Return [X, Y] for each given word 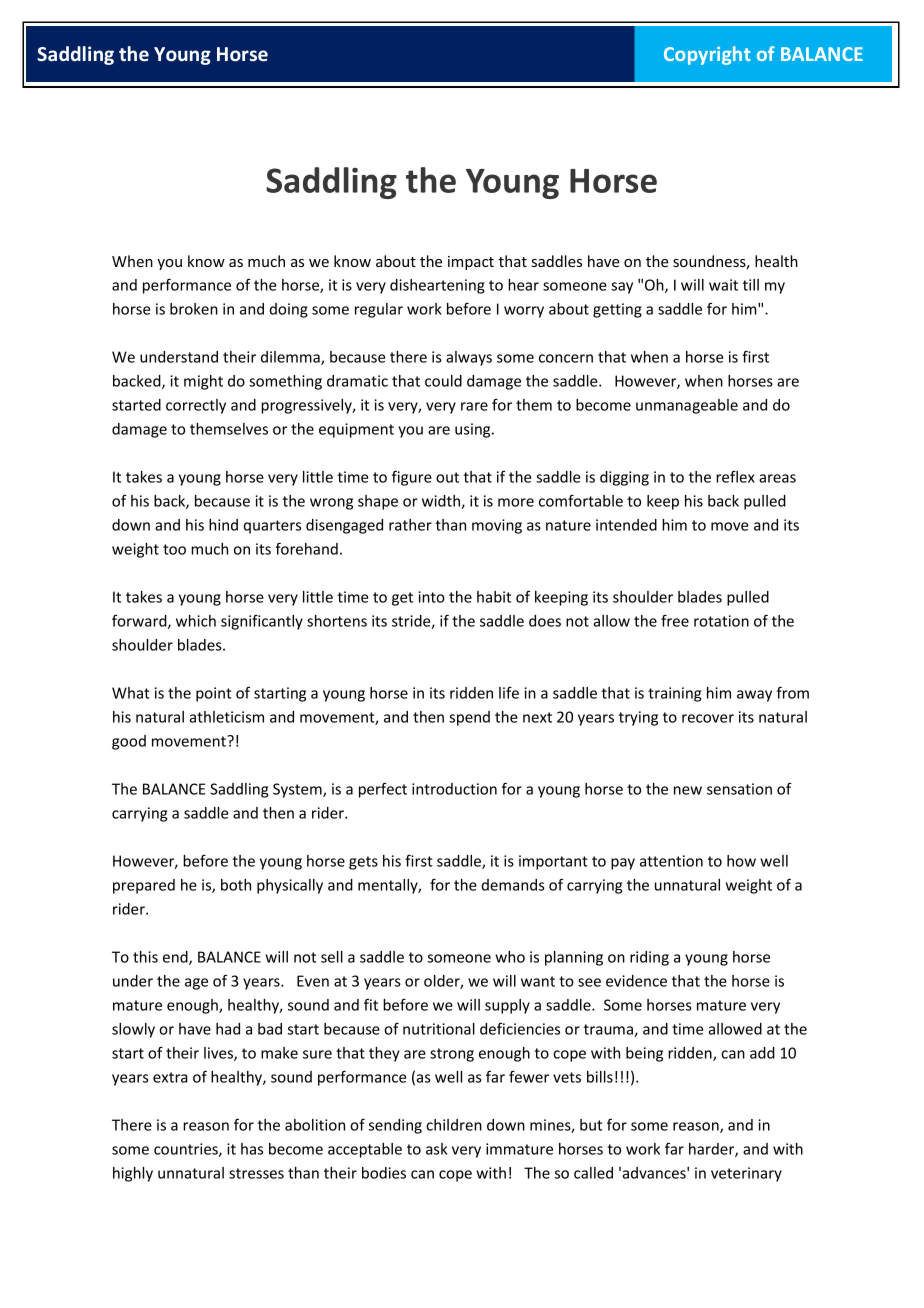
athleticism [226, 717]
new [688, 790]
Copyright [707, 55]
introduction [454, 789]
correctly [196, 406]
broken [194, 309]
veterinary [746, 1174]
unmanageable [687, 406]
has [252, 1149]
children [454, 1125]
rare [474, 406]
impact [471, 263]
